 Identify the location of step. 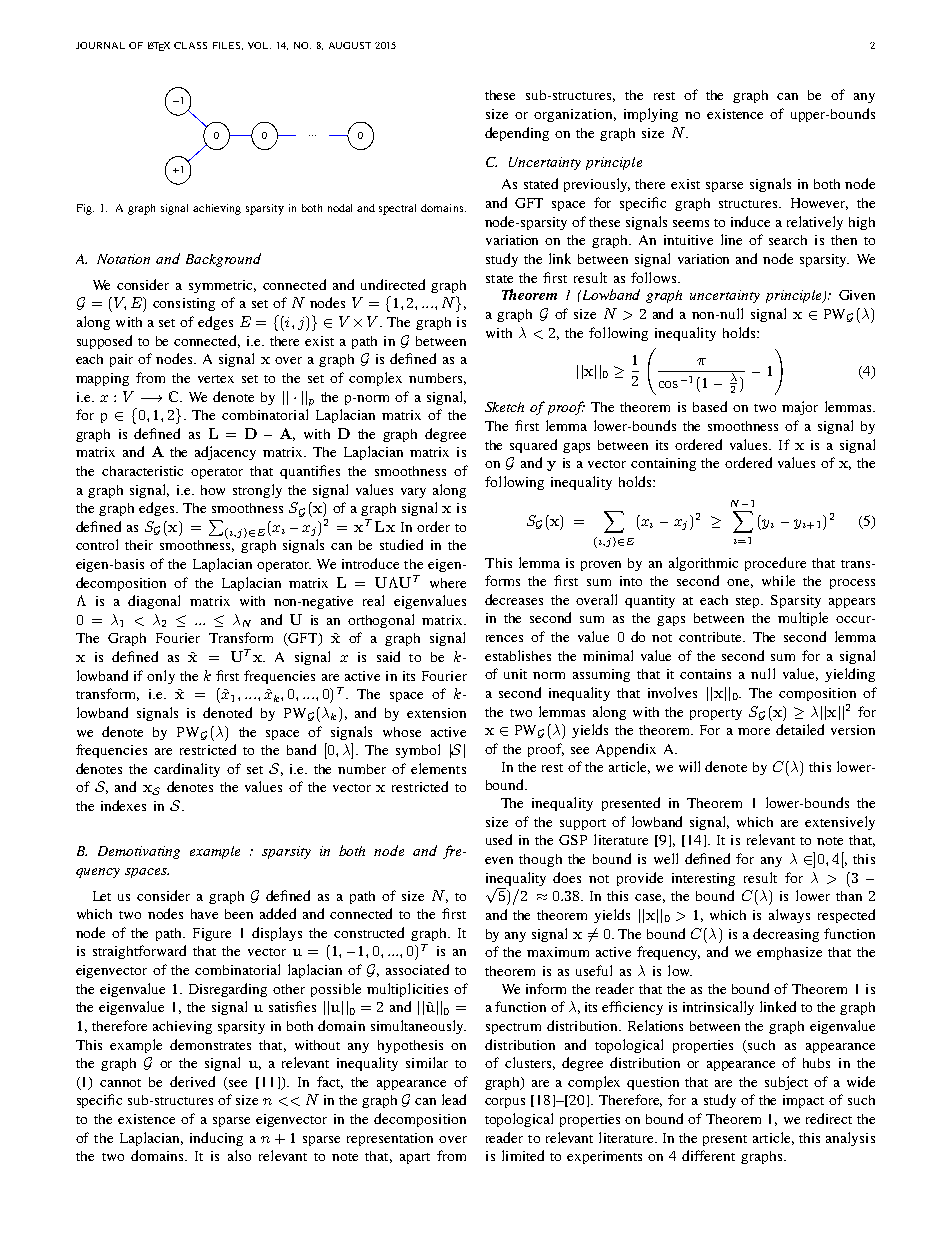
(749, 602).
